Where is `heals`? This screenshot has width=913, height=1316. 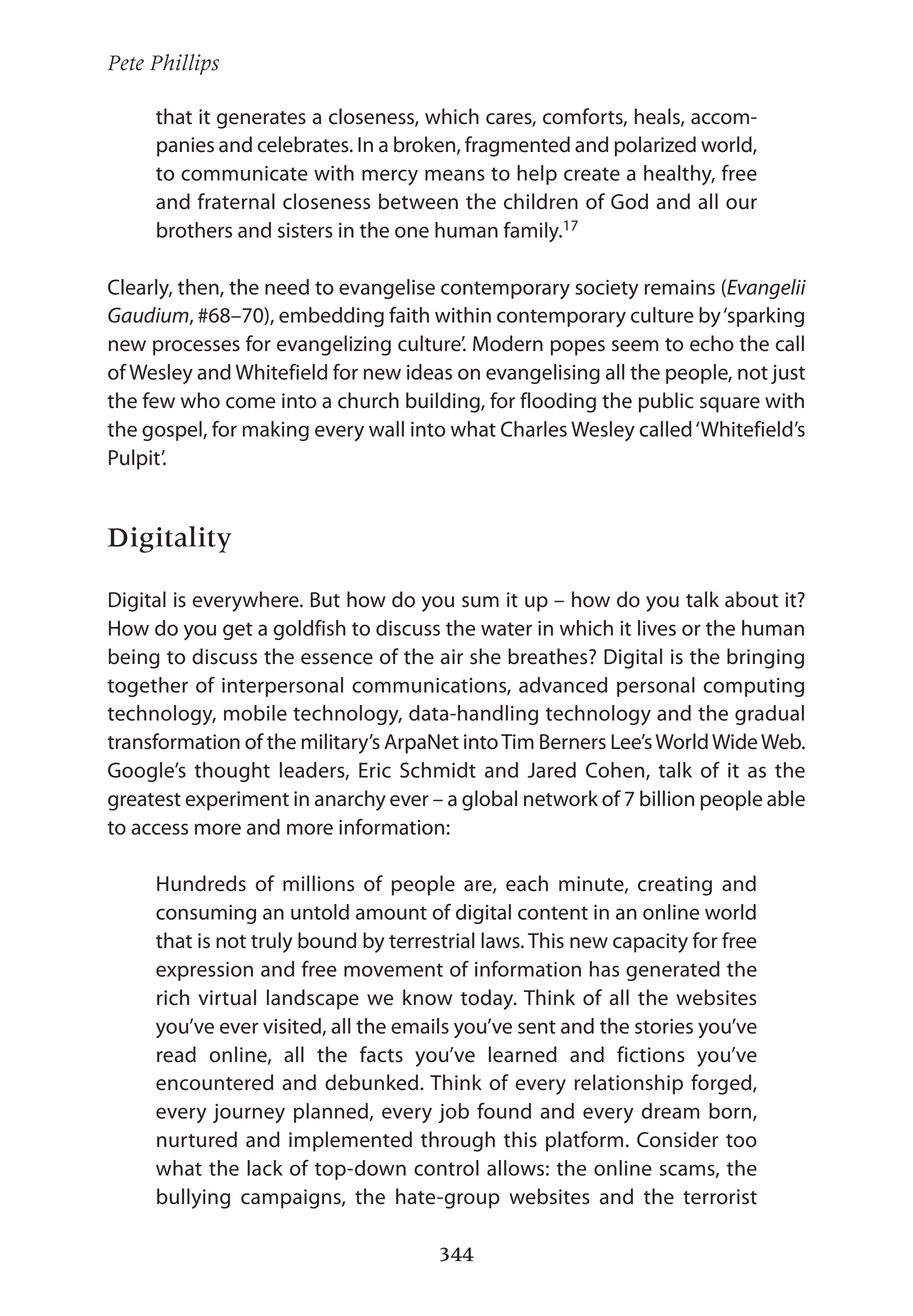
heals is located at coordinates (658, 117).
